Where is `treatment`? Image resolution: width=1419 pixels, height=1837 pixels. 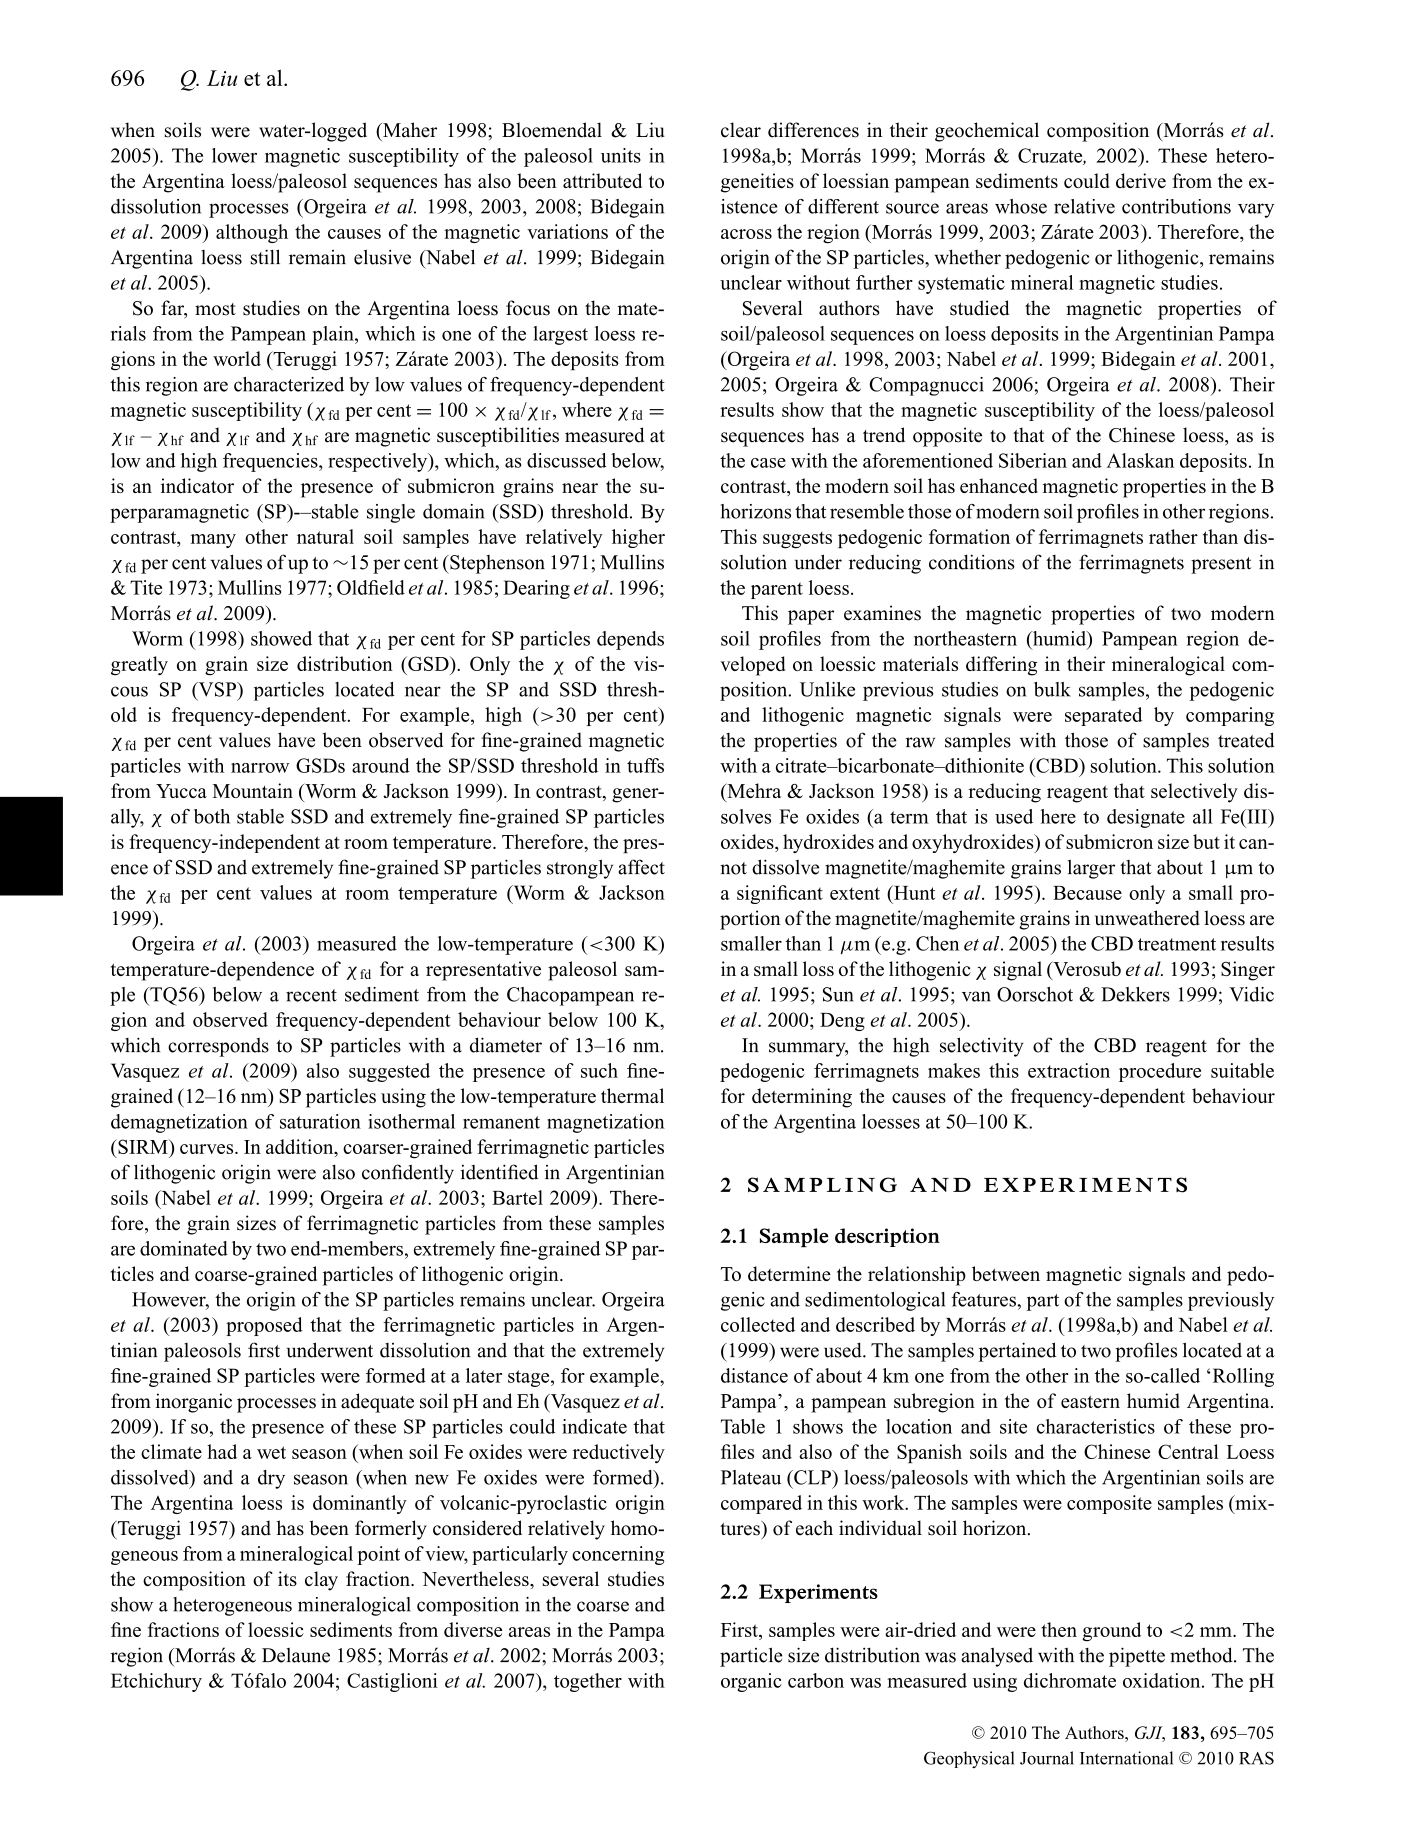 treatment is located at coordinates (1177, 944).
